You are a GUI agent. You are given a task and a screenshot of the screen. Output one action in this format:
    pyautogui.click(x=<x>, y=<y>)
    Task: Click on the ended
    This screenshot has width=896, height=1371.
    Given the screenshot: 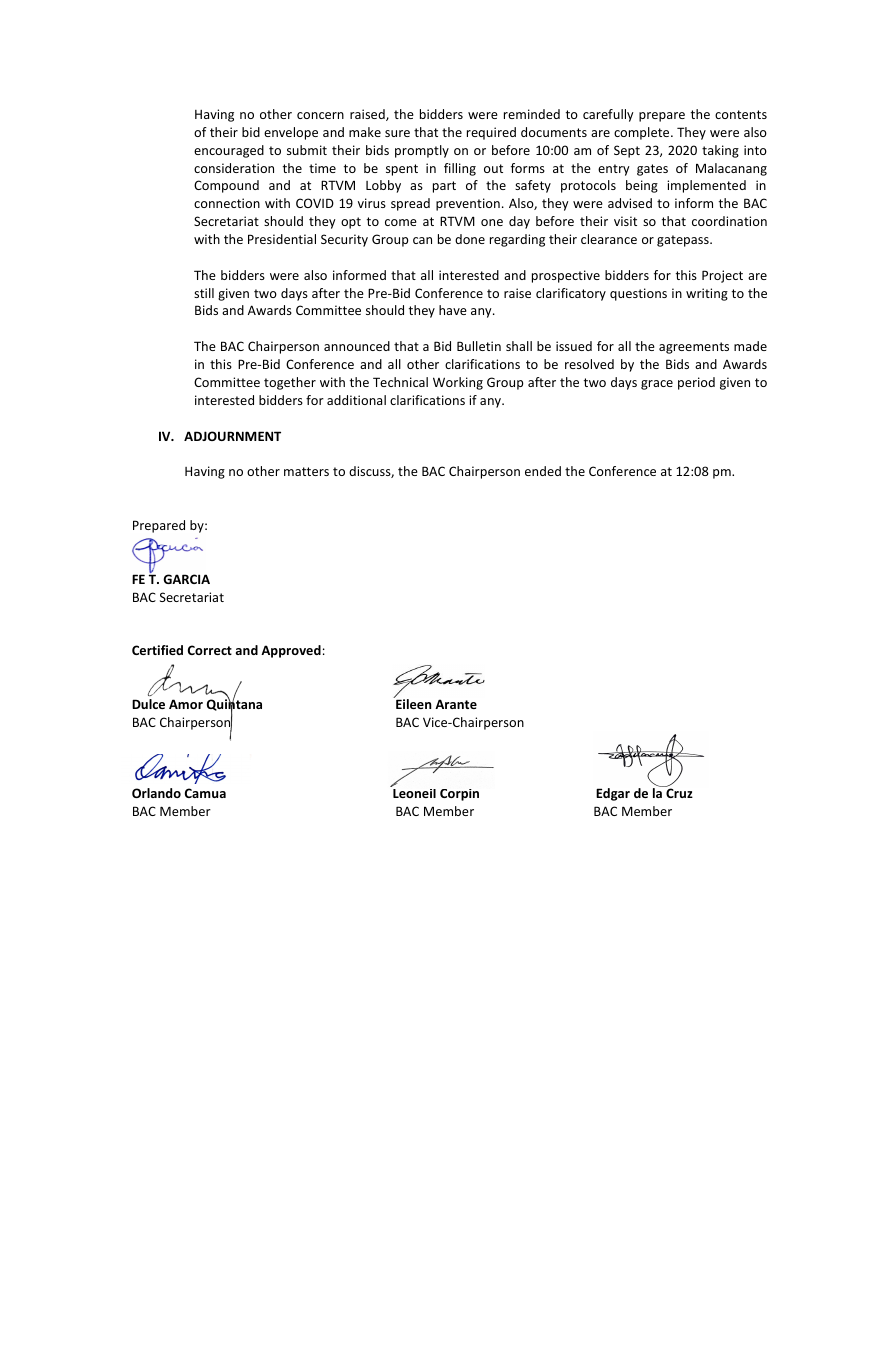 What is the action you would take?
    pyautogui.click(x=543, y=471)
